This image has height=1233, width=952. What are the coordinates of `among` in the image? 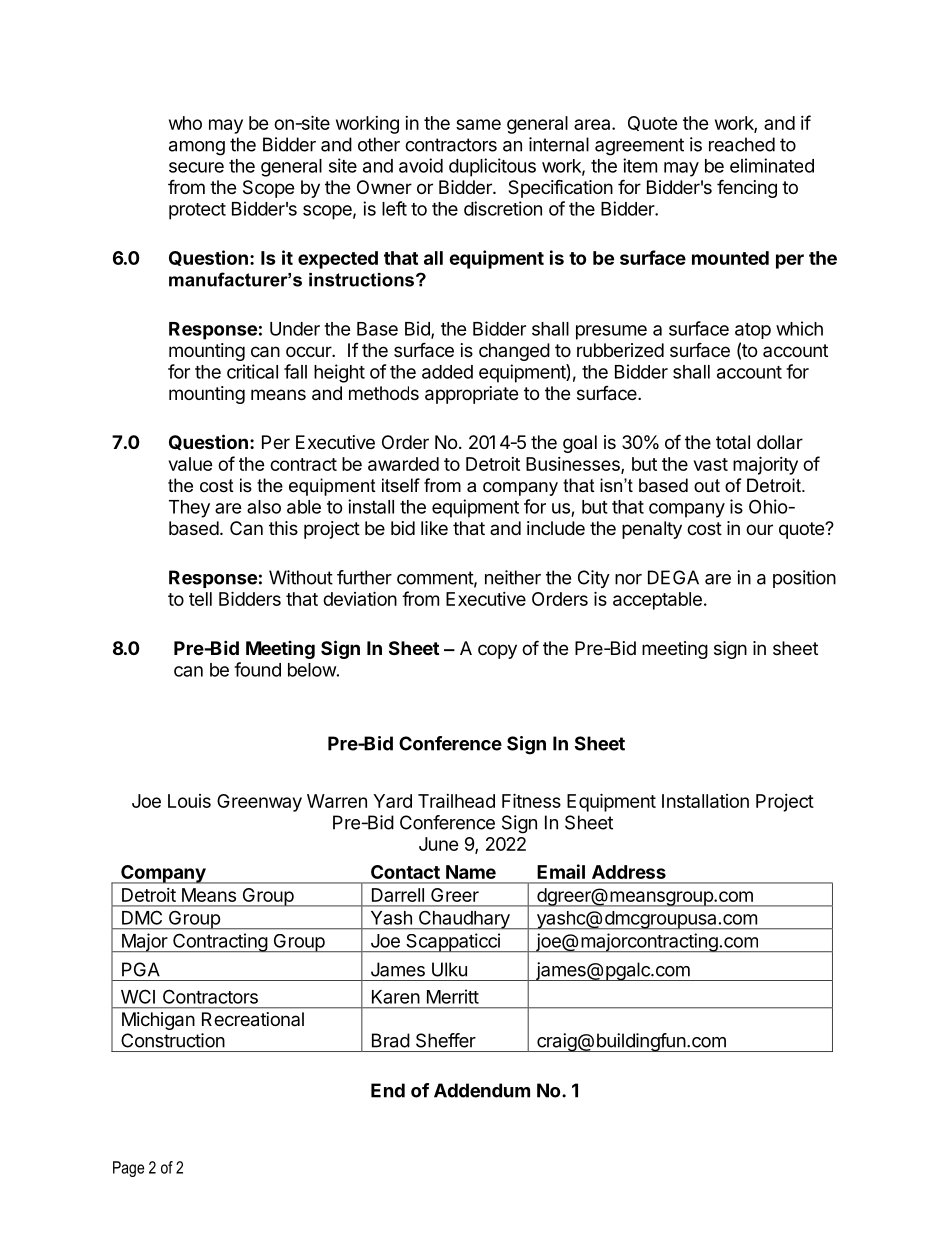 It's located at (197, 148).
